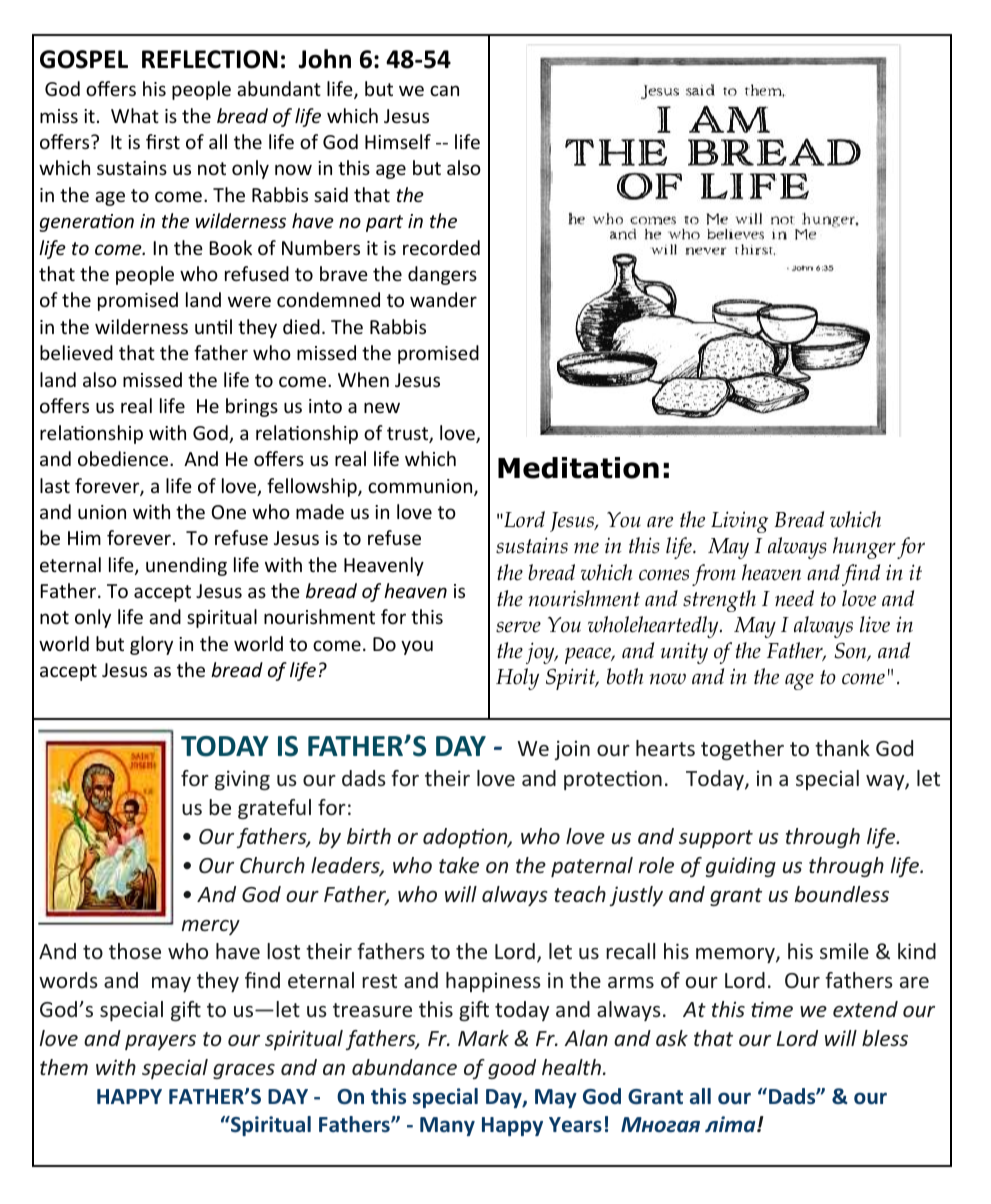  What do you see at coordinates (160, 1042) in the screenshot?
I see `prayers` at bounding box center [160, 1042].
